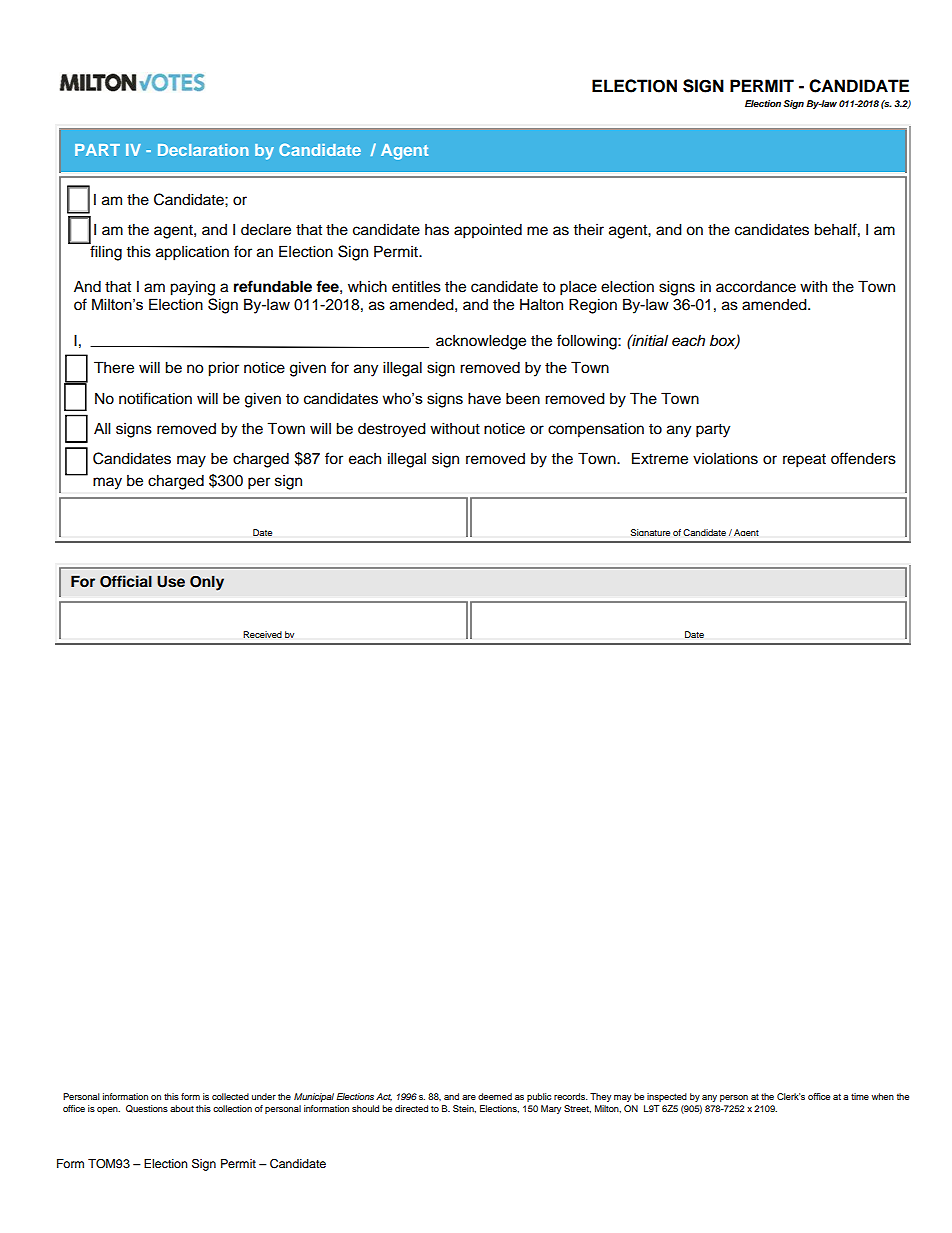 Image resolution: width=952 pixels, height=1233 pixels. What do you see at coordinates (804, 461) in the screenshot?
I see `repeat` at bounding box center [804, 461].
